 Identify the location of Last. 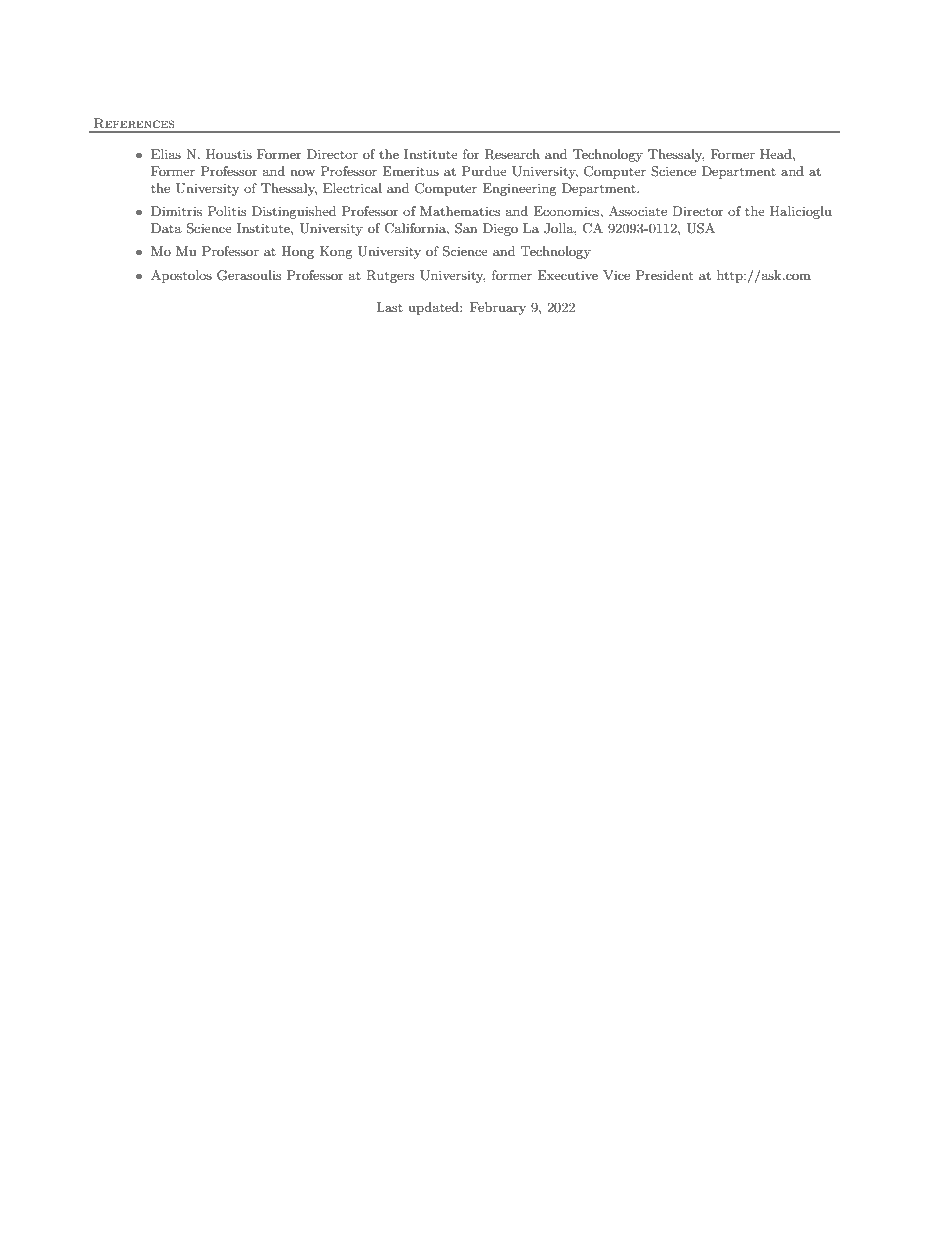
(389, 307).
